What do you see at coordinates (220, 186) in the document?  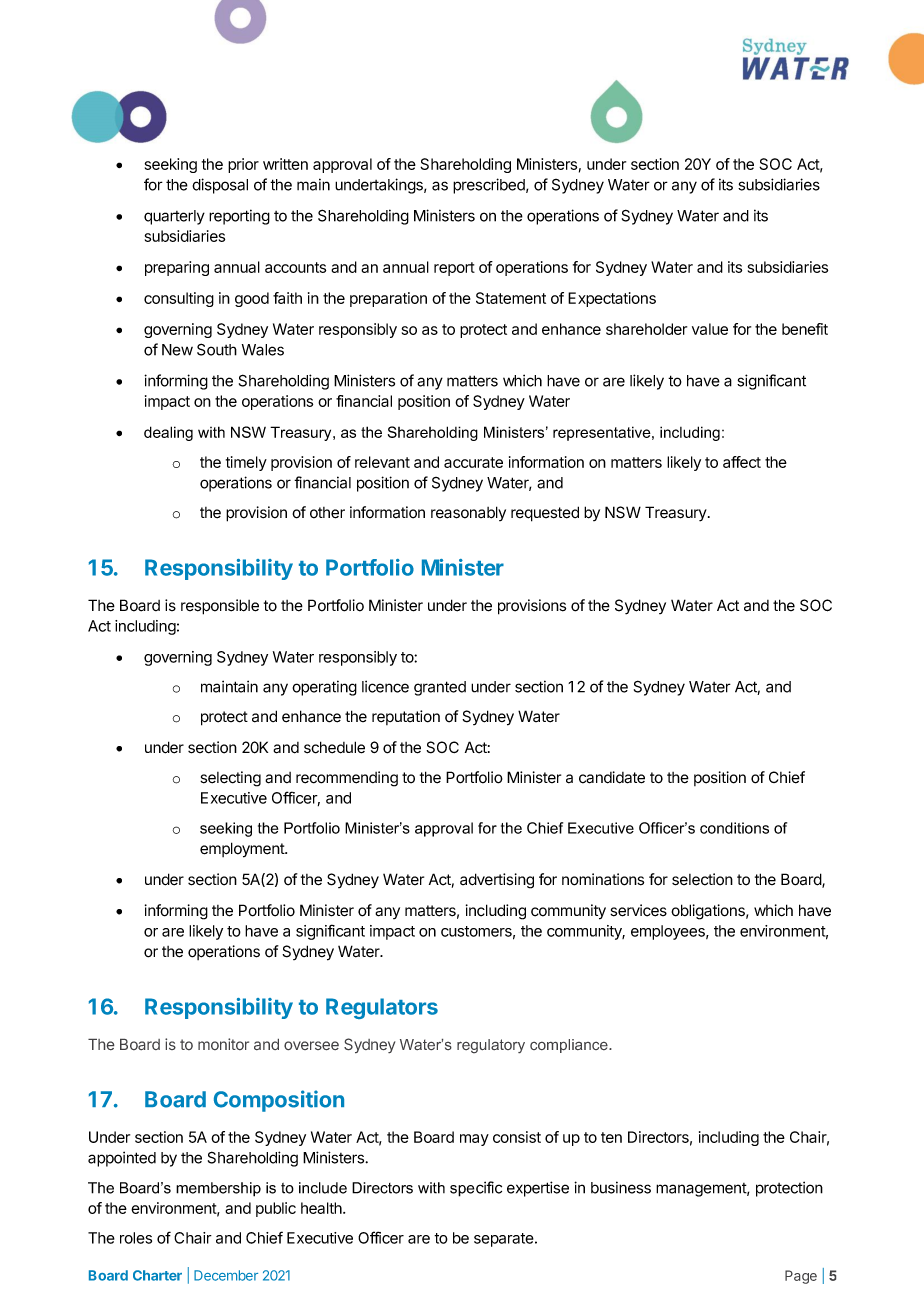 I see `disposal` at bounding box center [220, 186].
